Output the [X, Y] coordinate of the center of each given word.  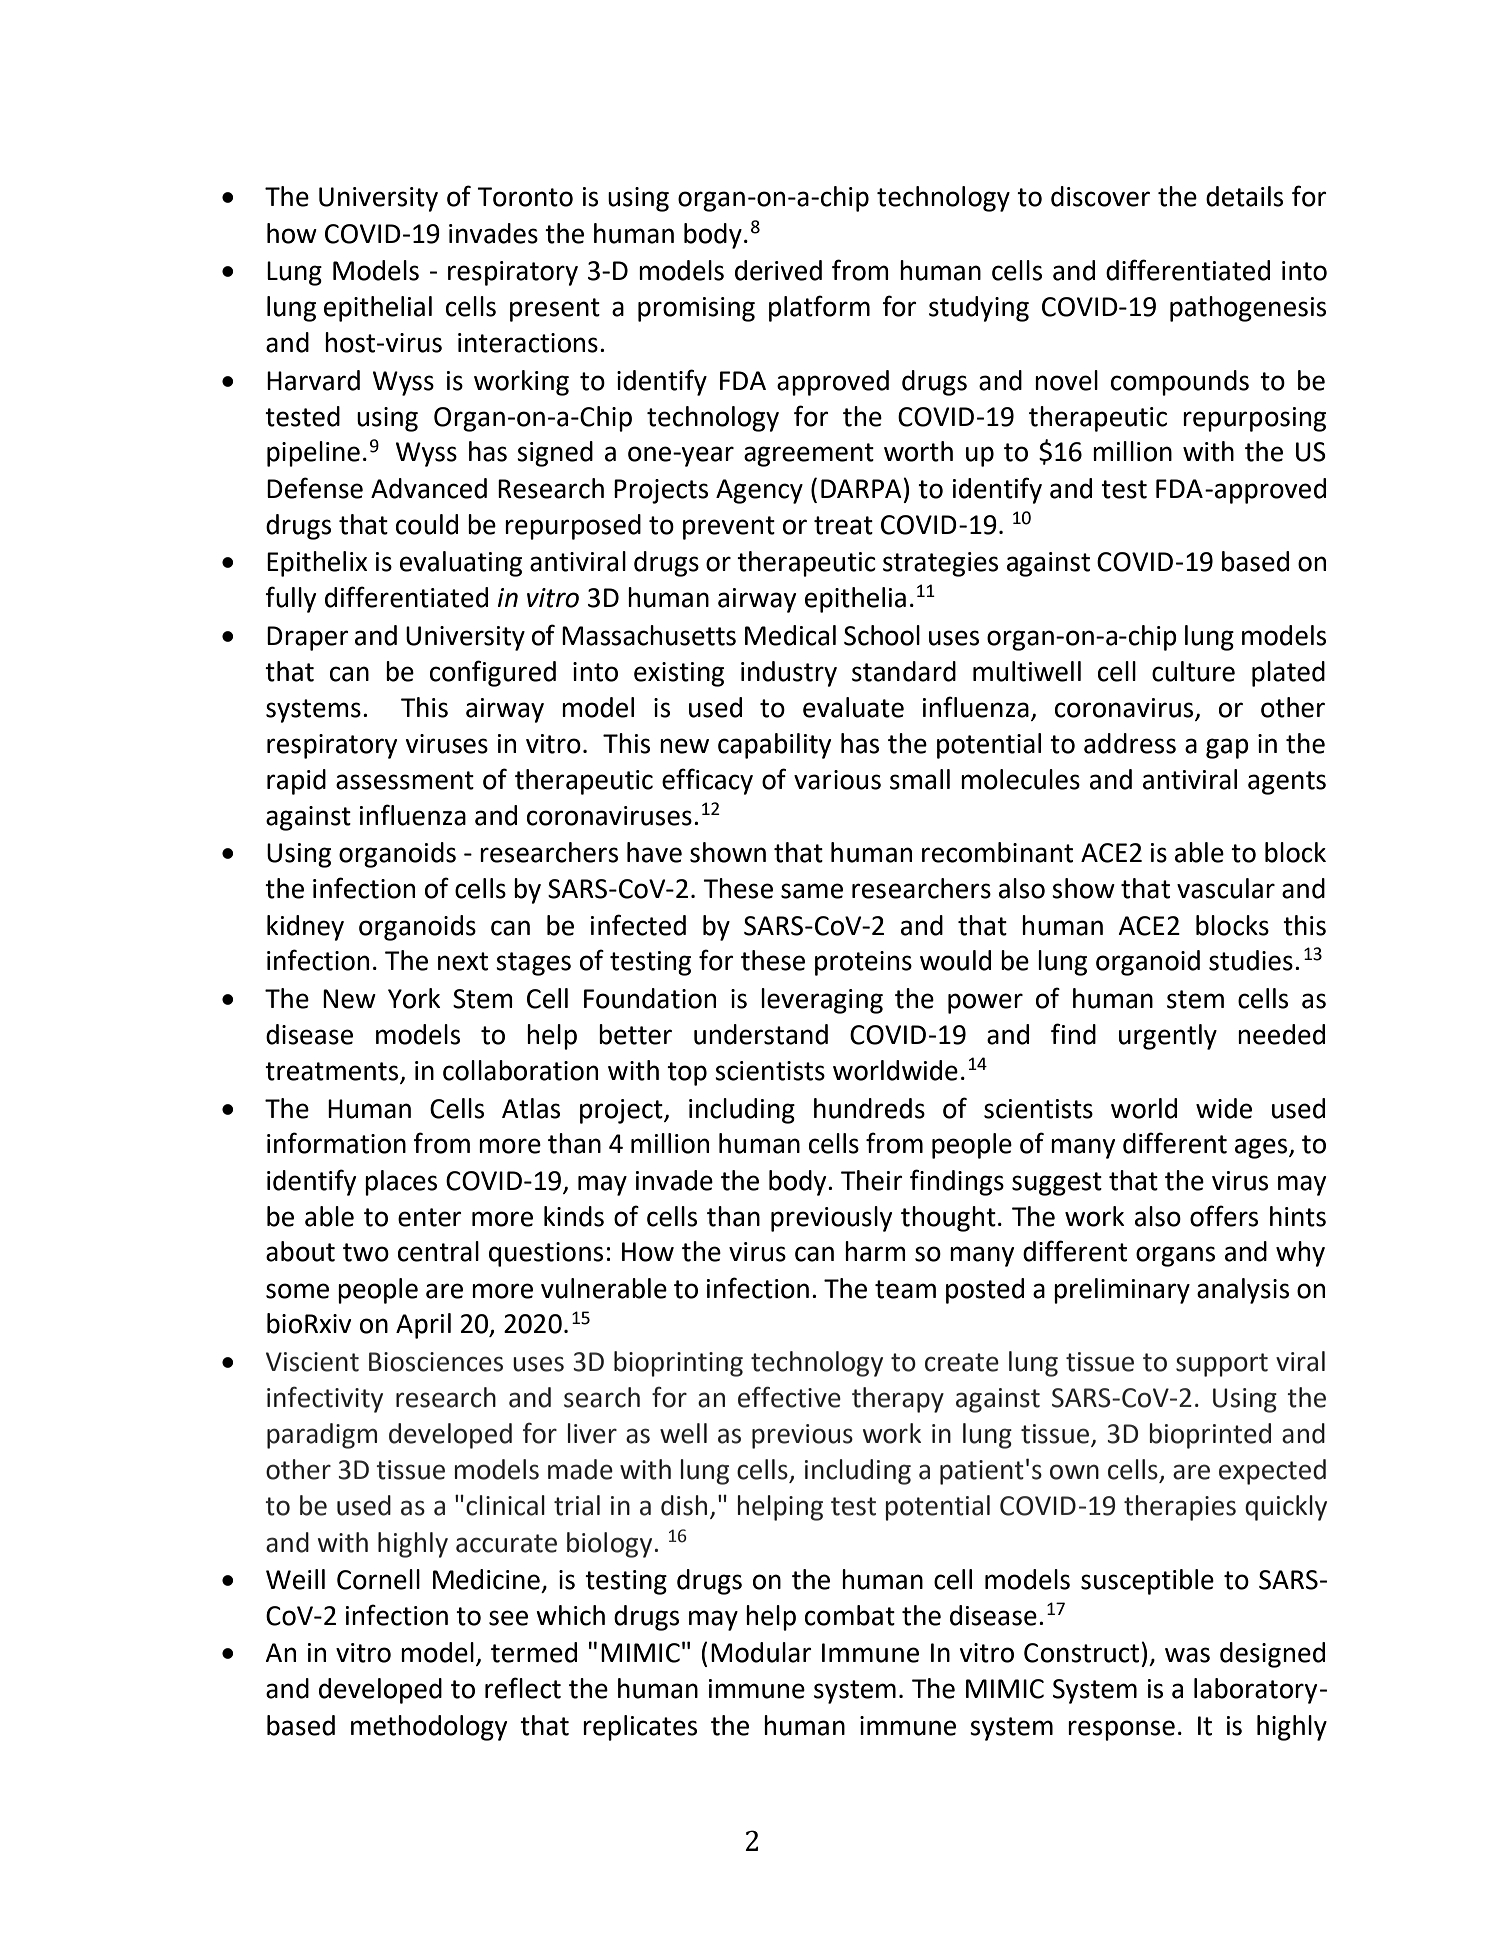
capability [774, 746]
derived [778, 270]
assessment [405, 780]
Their [872, 1180]
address [1130, 743]
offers [1224, 1216]
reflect [523, 1688]
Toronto [525, 197]
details [1244, 196]
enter [430, 1217]
